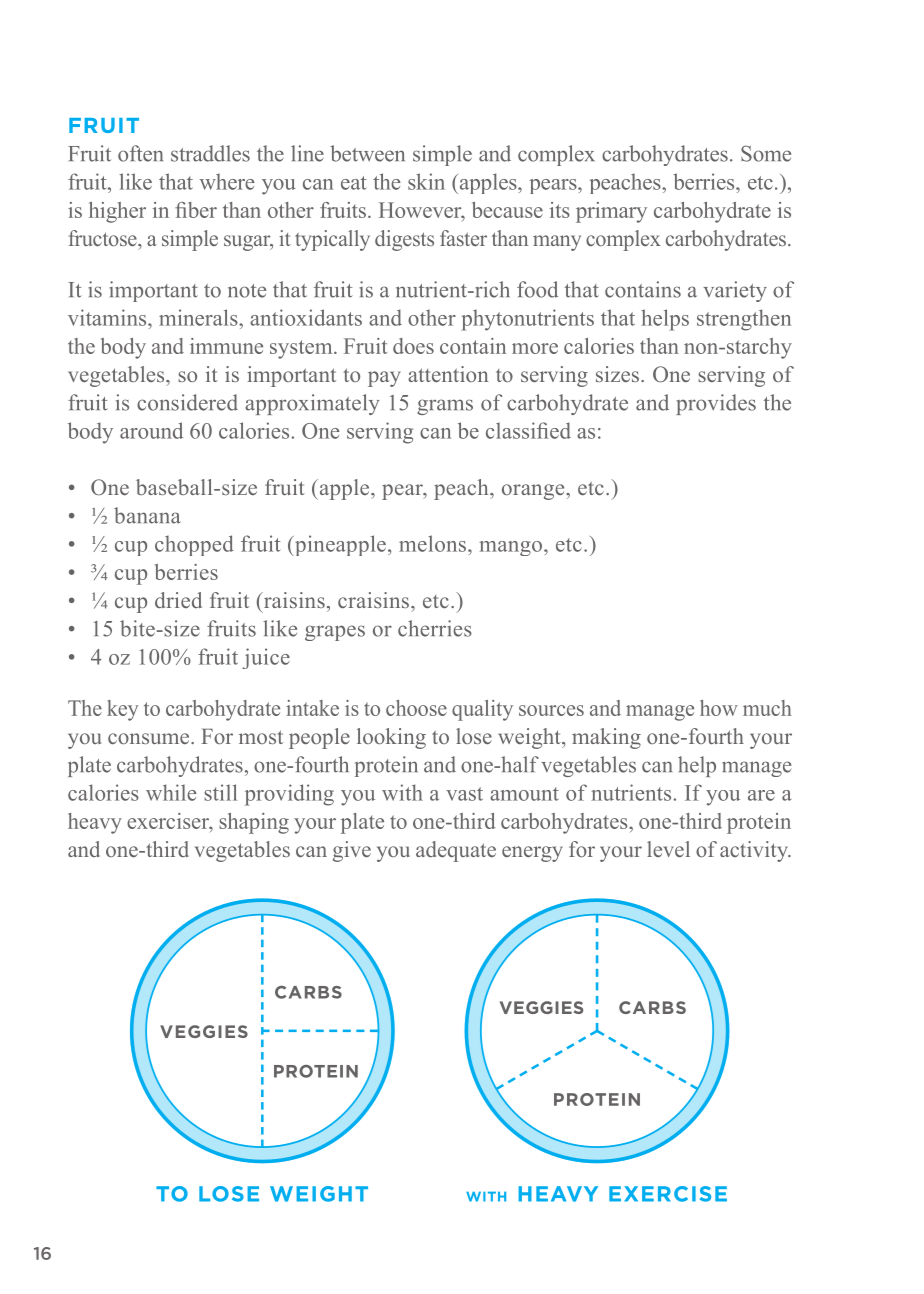  I want to click on shaping, so click(254, 823).
